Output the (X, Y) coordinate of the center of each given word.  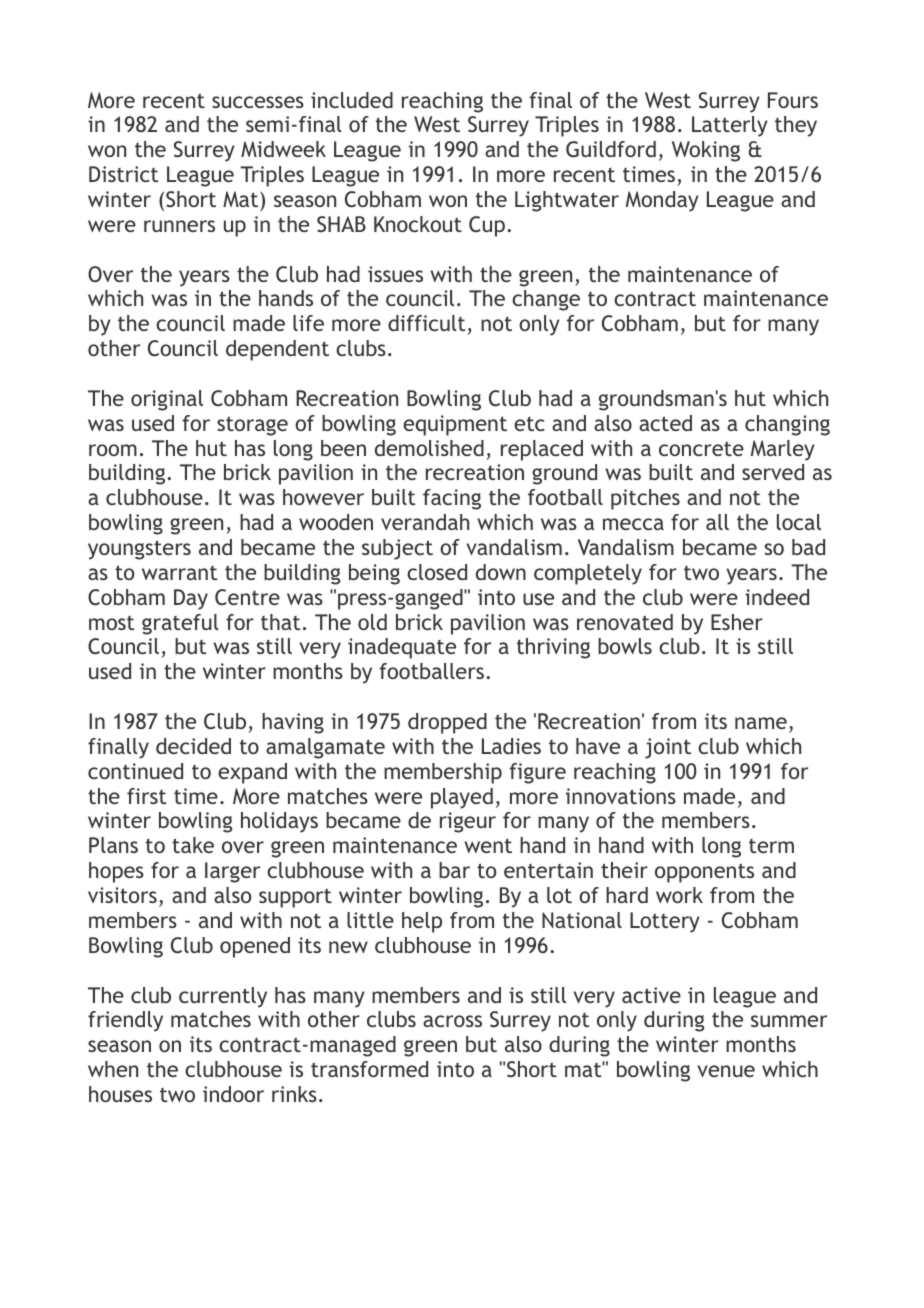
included (352, 100)
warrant (180, 573)
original (167, 400)
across (452, 1021)
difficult (427, 323)
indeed (777, 597)
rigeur (468, 822)
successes (258, 102)
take (193, 845)
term (771, 846)
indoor (233, 1094)
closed (437, 572)
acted (665, 423)
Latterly (730, 126)
